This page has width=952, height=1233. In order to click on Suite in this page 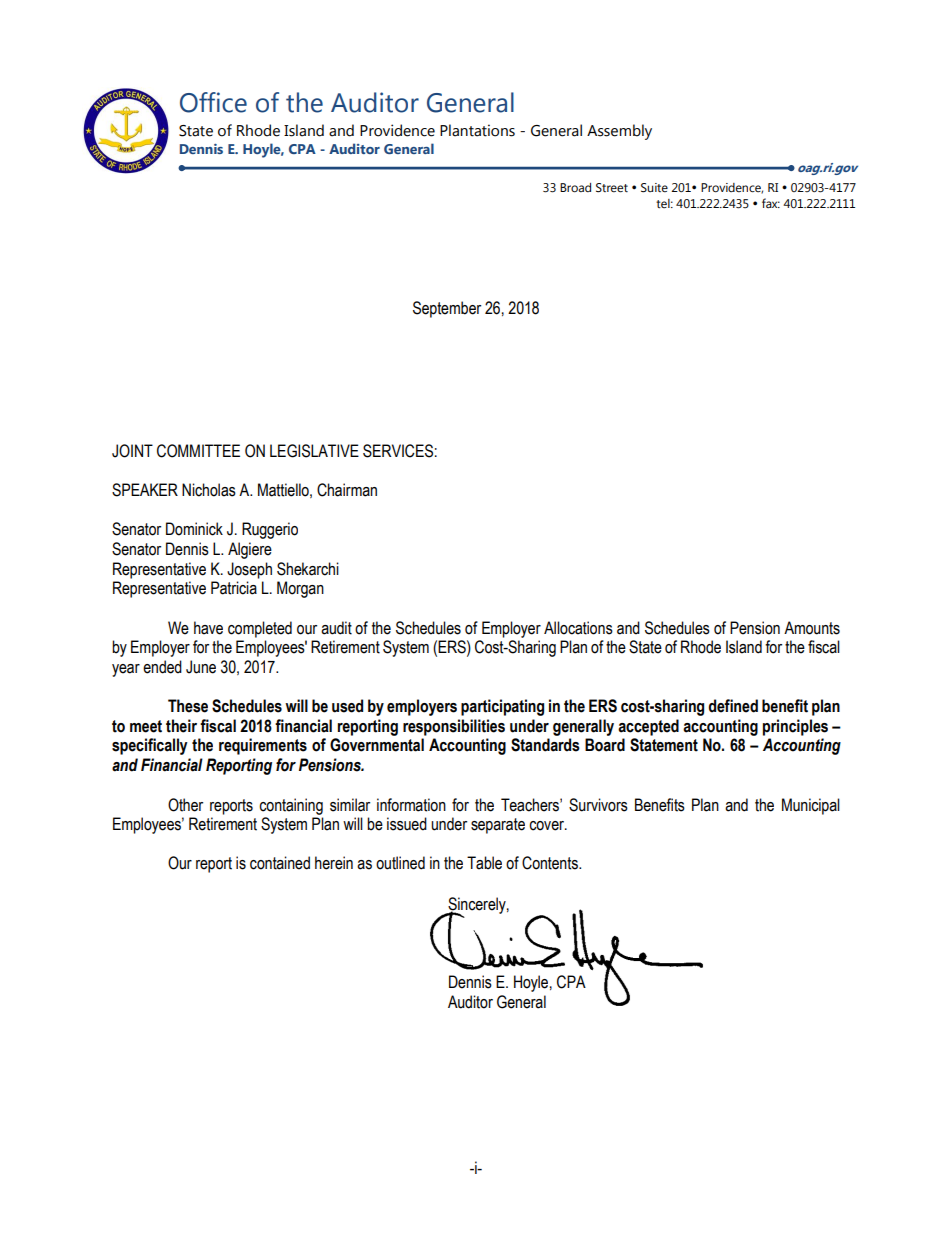, I will do `click(654, 188)`.
